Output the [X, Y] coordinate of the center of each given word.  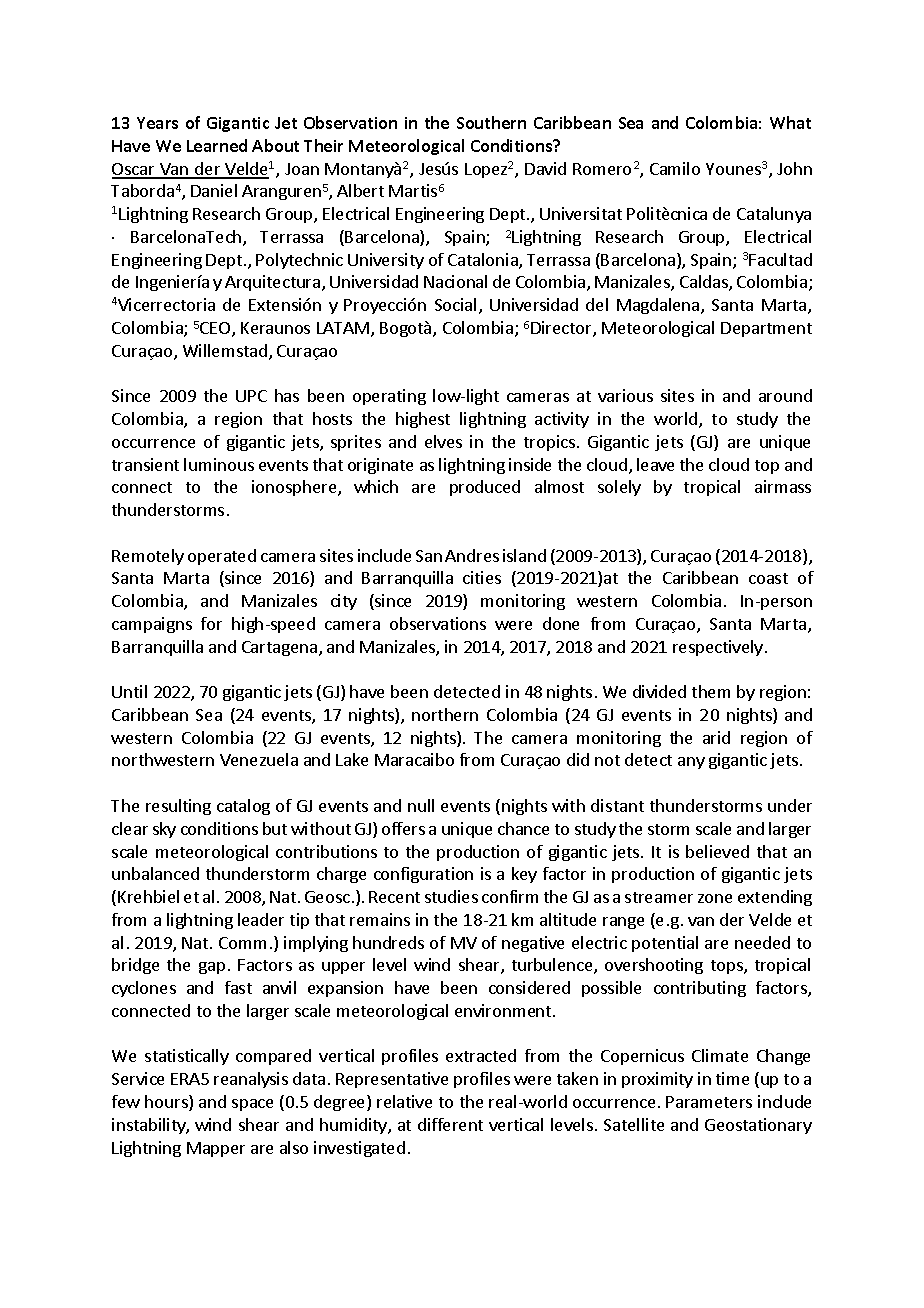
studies [451, 896]
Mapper [216, 1149]
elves [443, 441]
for [211, 623]
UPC [251, 396]
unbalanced [155, 873]
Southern [491, 122]
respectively [718, 648]
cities [482, 577]
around [785, 395]
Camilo [675, 168]
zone [715, 898]
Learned [217, 145]
